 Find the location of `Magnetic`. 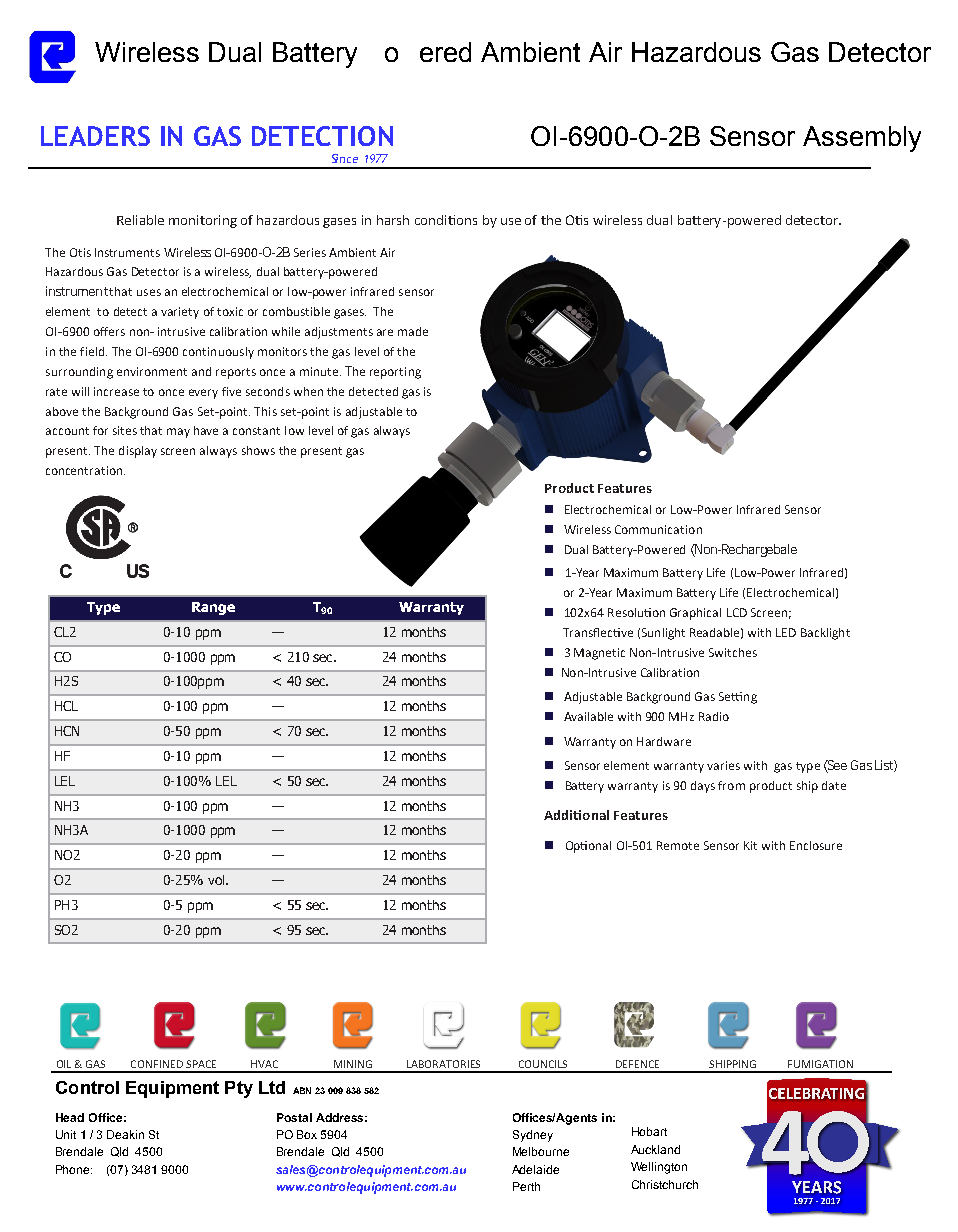

Magnetic is located at coordinates (599, 654).
